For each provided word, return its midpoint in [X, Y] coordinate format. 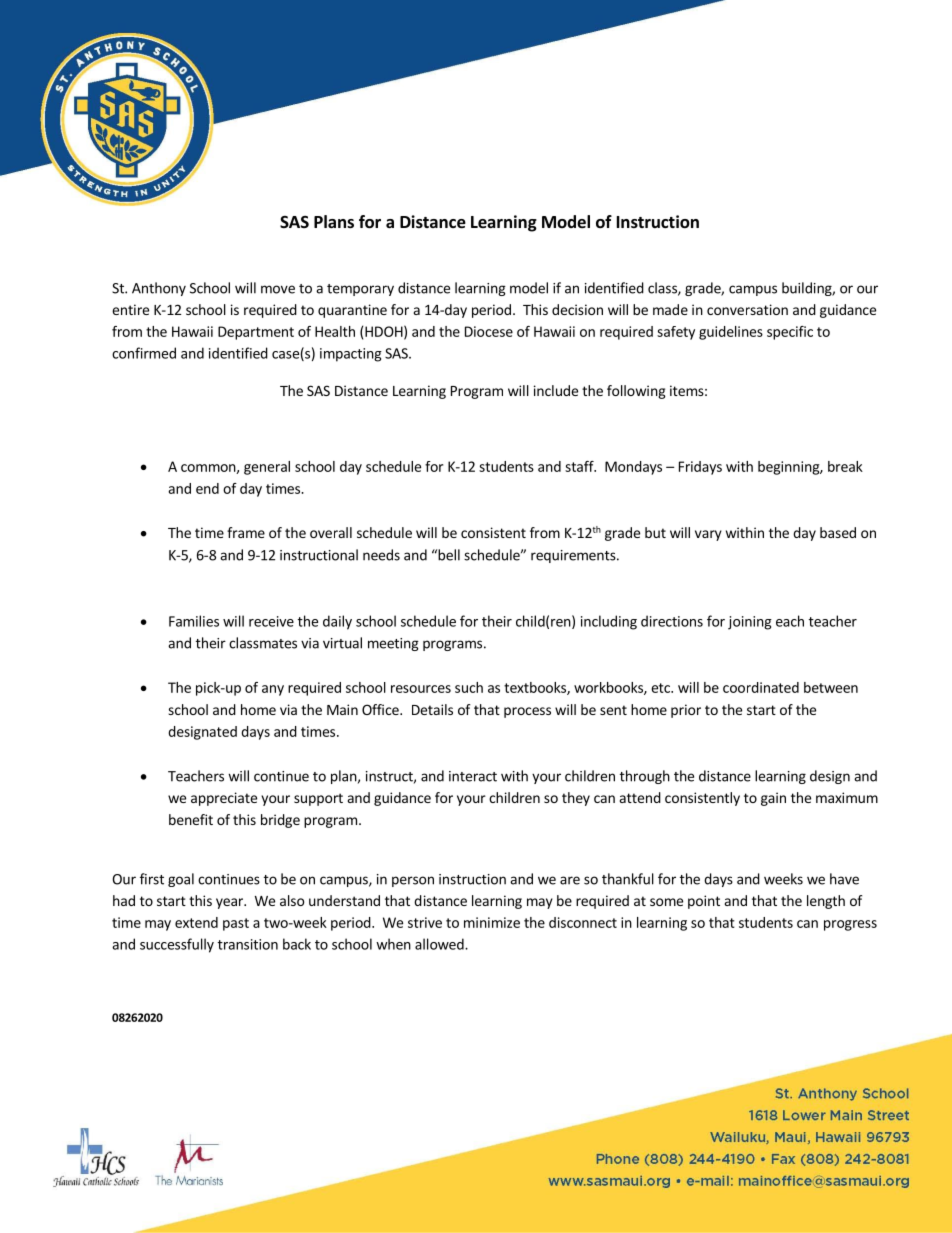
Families [194, 621]
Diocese [489, 331]
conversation [747, 309]
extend [196, 922]
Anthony [159, 289]
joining [750, 623]
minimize [492, 922]
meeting [393, 644]
